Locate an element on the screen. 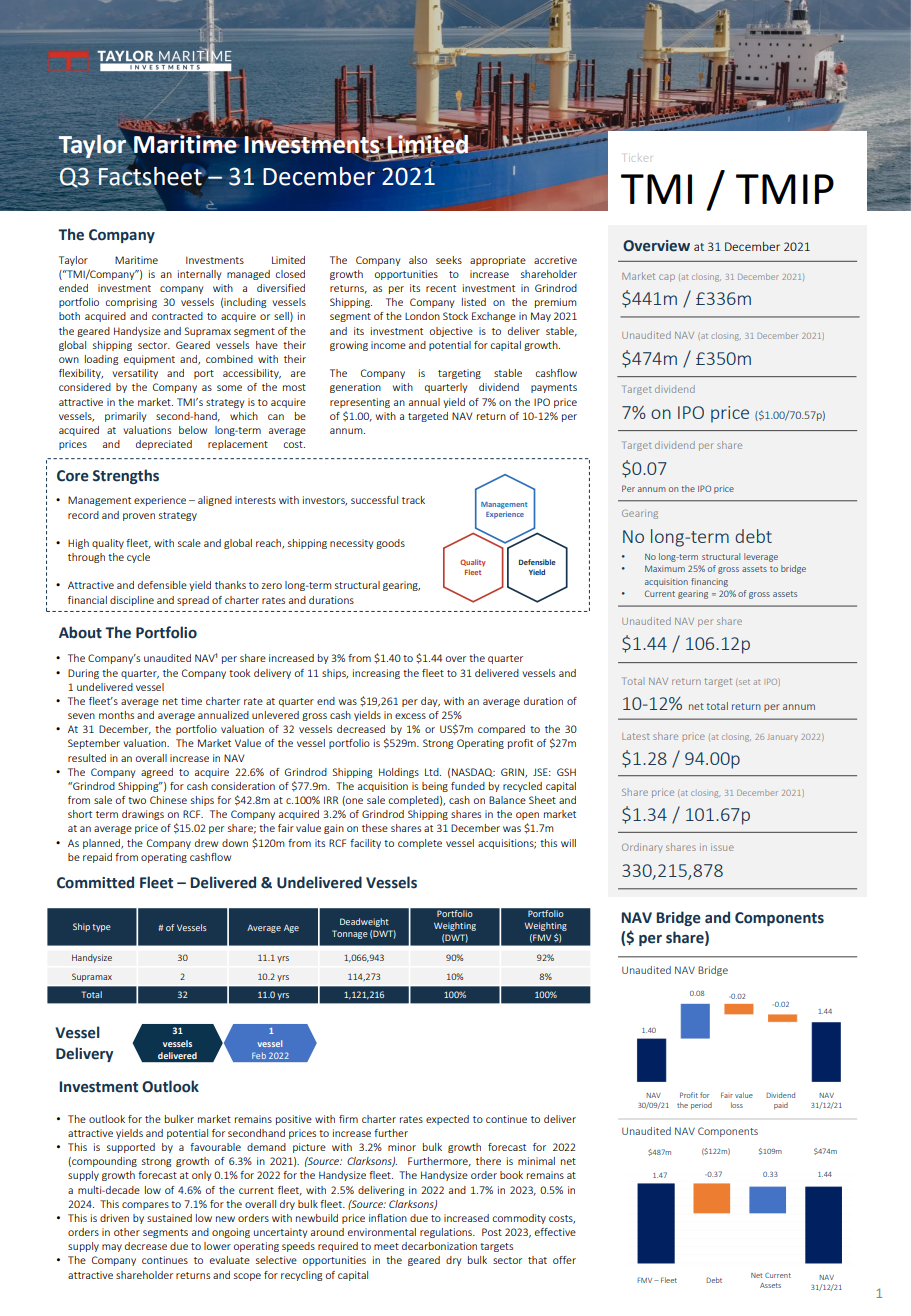 The image size is (911, 1316). other is located at coordinates (127, 1232).
